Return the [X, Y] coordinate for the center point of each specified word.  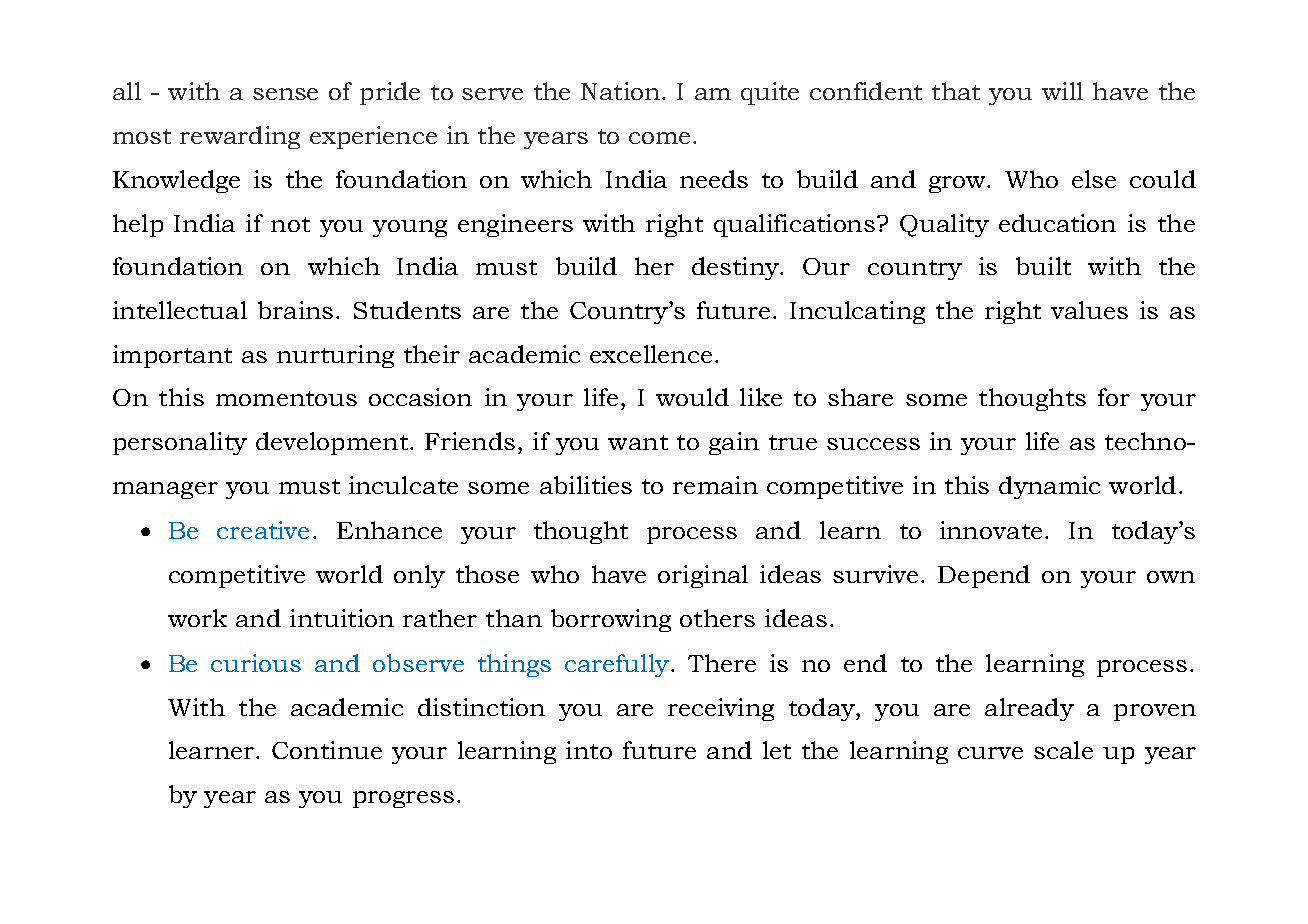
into [589, 750]
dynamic [1049, 487]
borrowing [611, 620]
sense [285, 94]
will [1062, 91]
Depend [984, 576]
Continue [327, 750]
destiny [736, 268]
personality [180, 443]
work [197, 618]
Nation [620, 91]
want [638, 442]
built [1043, 266]
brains [295, 310]
